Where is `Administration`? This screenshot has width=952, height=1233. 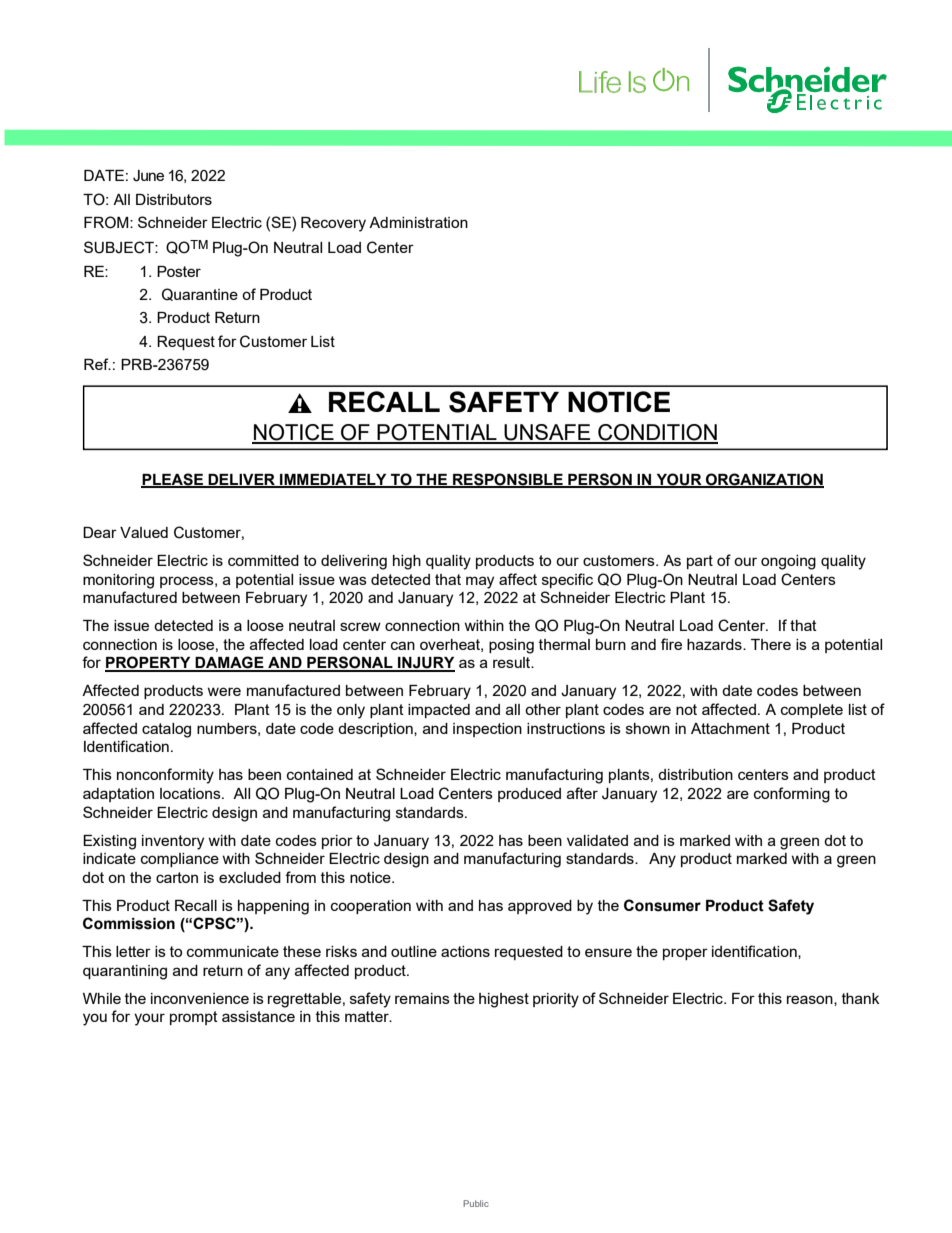
Administration is located at coordinates (418, 222).
